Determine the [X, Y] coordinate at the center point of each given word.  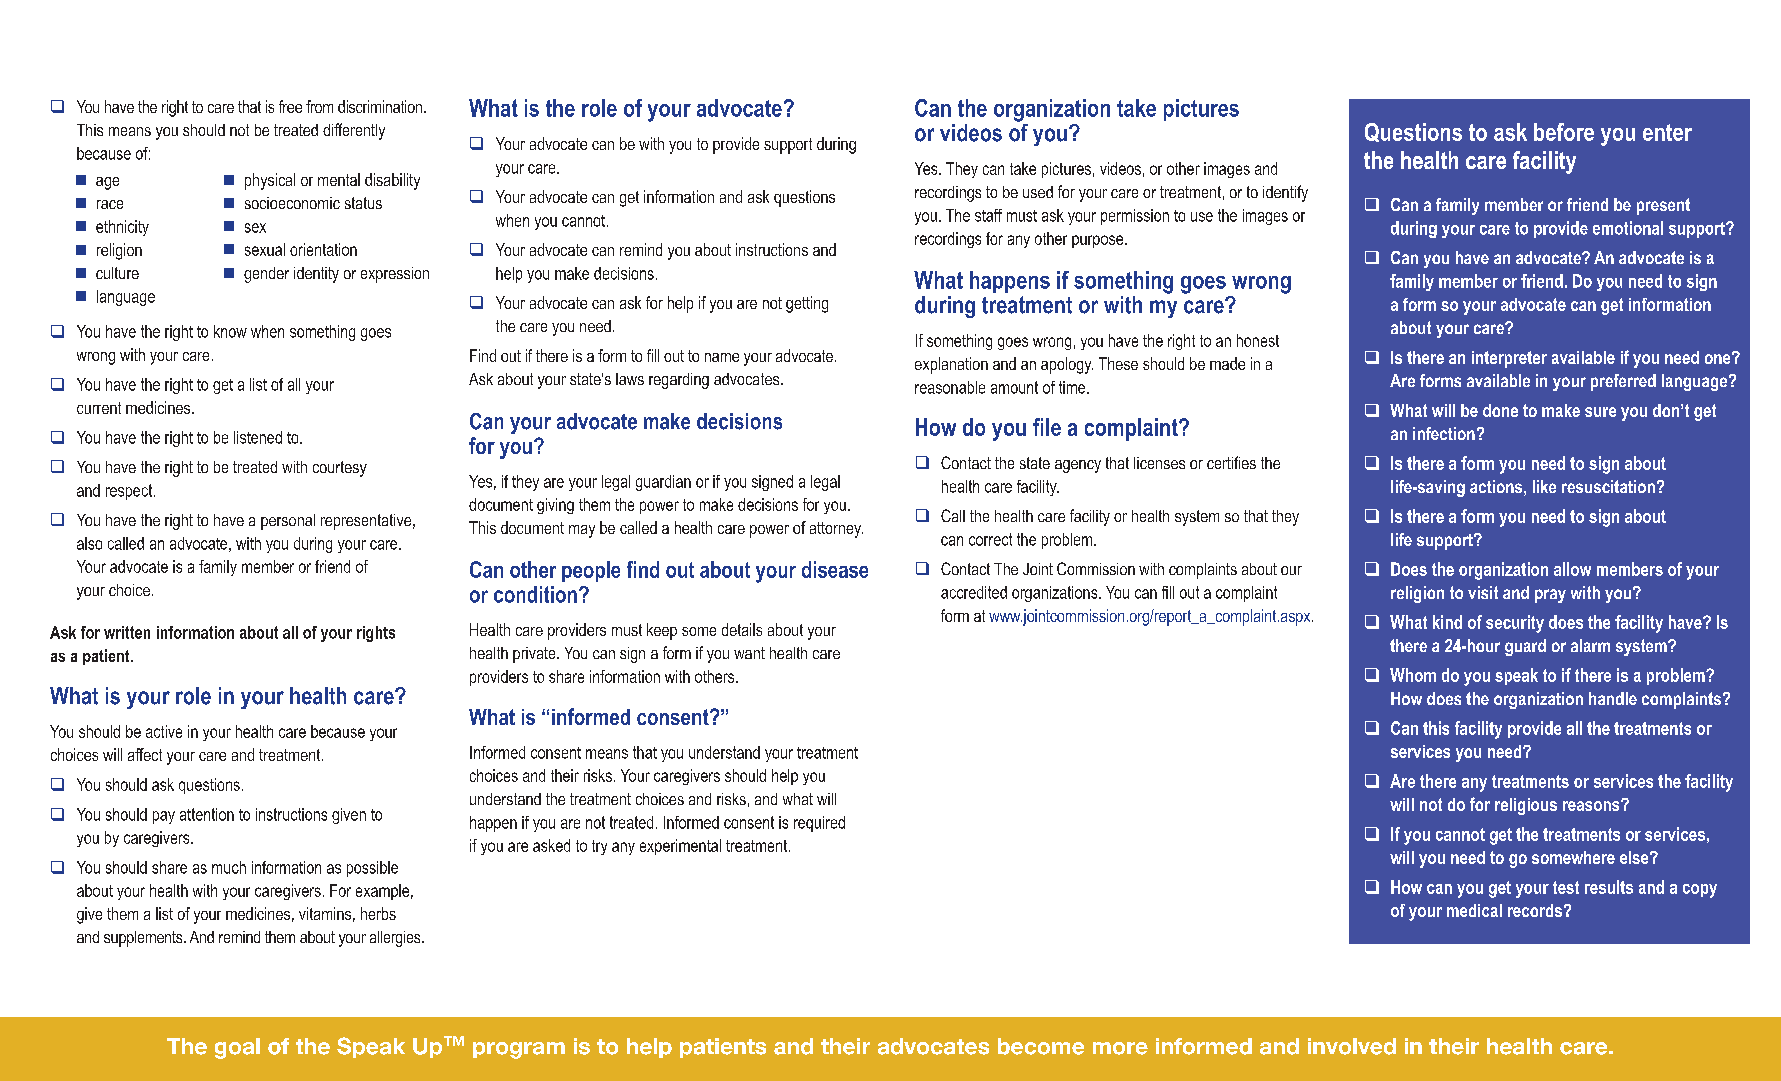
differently [354, 131]
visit [1483, 592]
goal [237, 1048]
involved [1352, 1046]
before [1564, 132]
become [1041, 1046]
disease [835, 569]
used [1038, 192]
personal [288, 522]
